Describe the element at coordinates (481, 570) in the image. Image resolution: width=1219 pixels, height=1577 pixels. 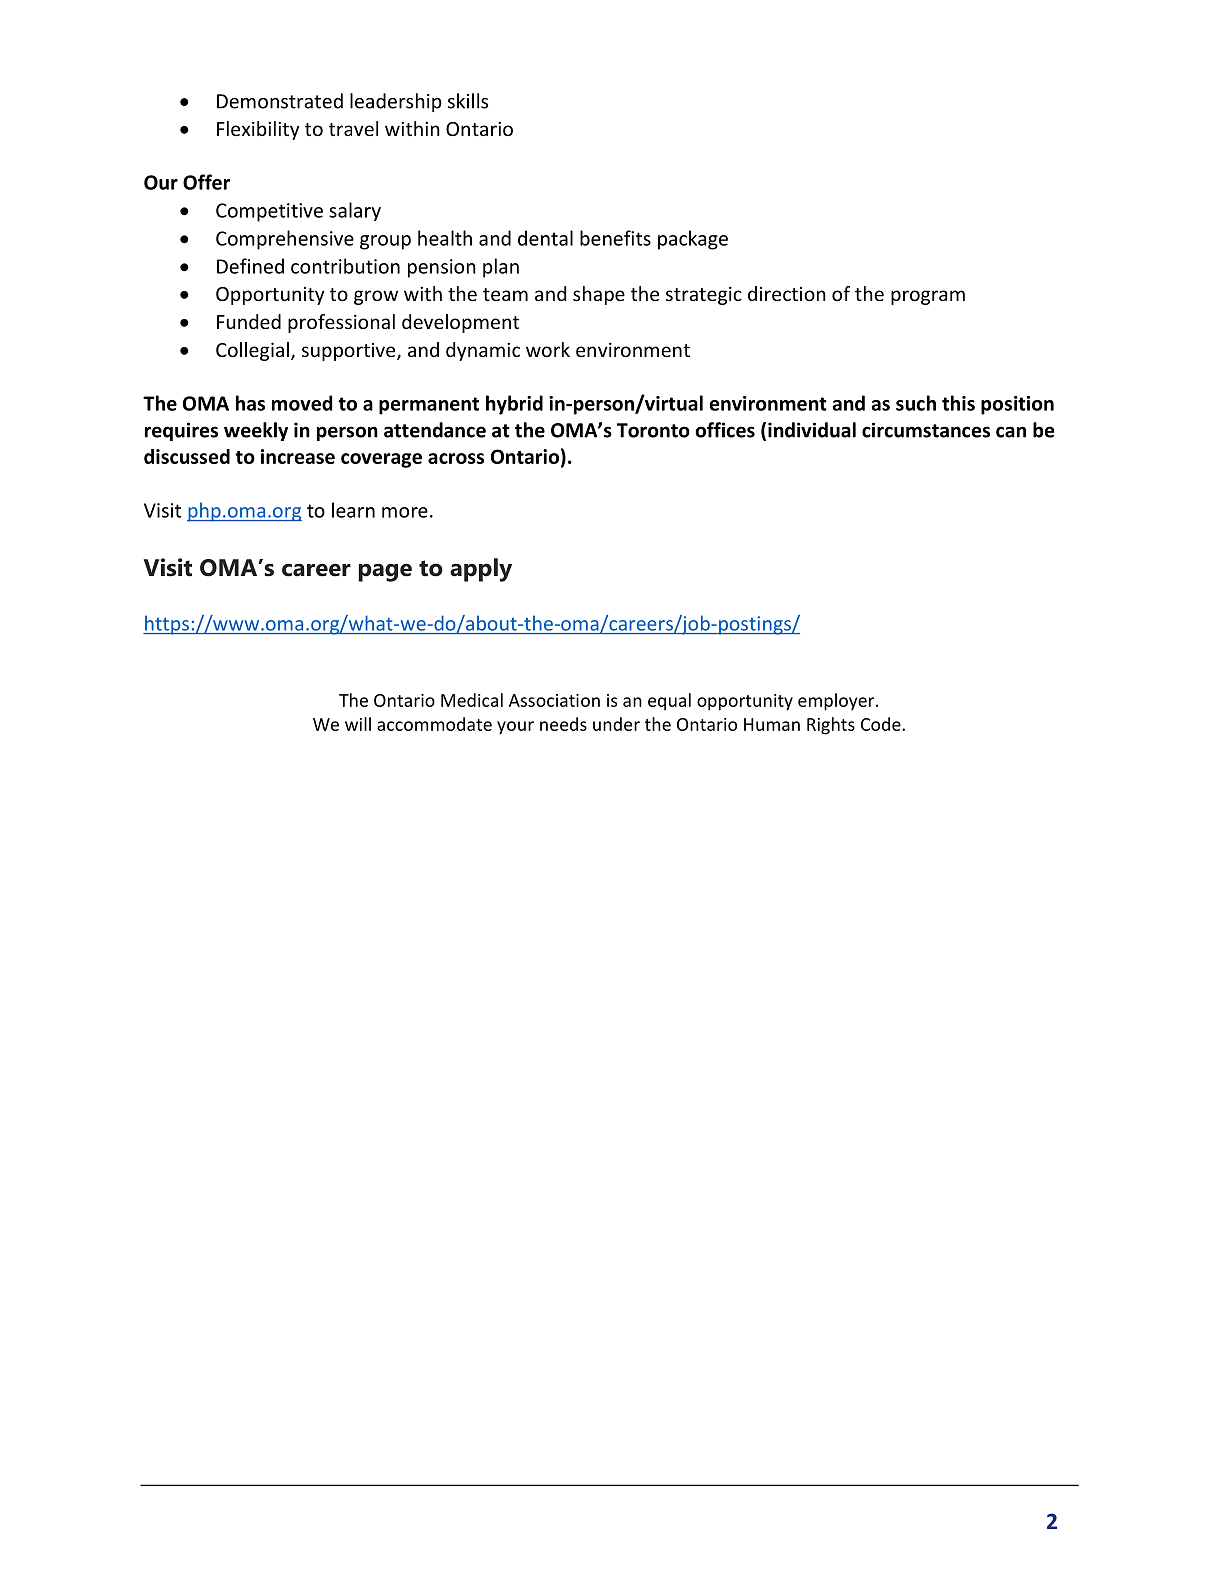
I see `apply` at that location.
